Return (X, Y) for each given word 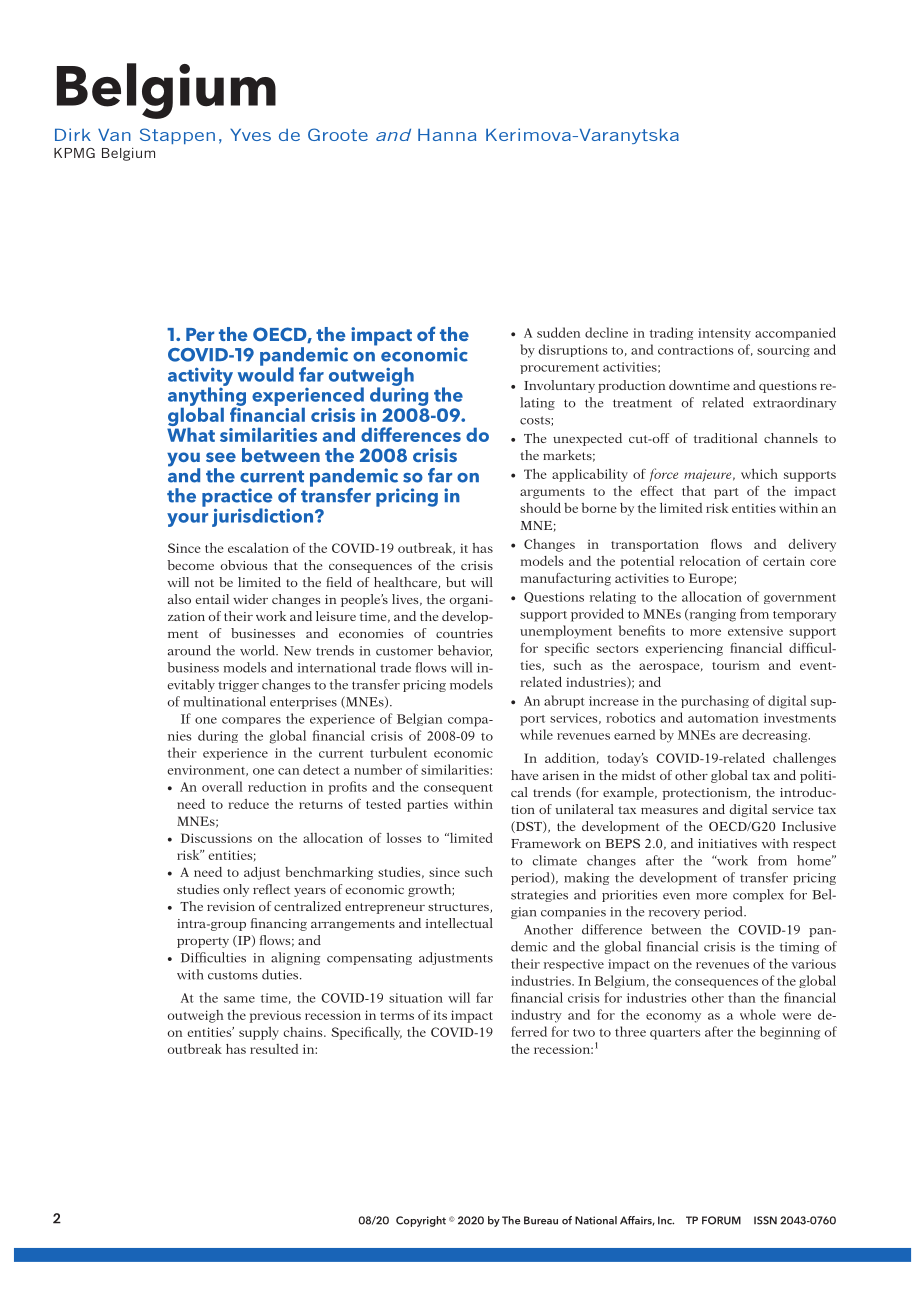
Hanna (447, 135)
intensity (724, 334)
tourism (736, 665)
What (191, 433)
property (203, 942)
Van (114, 135)
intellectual (459, 923)
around (189, 650)
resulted (274, 1049)
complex (758, 895)
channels (791, 438)
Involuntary (559, 386)
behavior (465, 651)
